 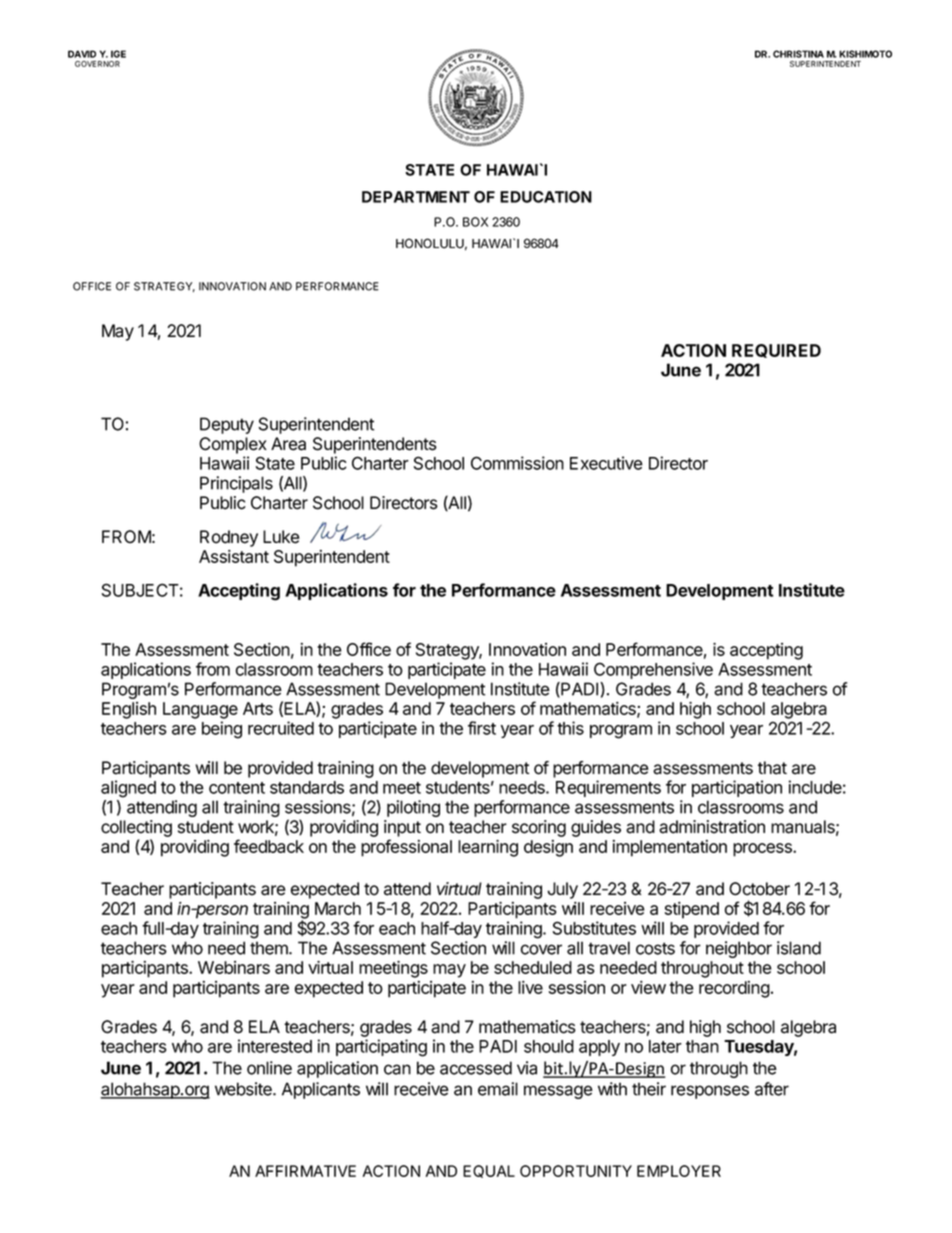 I want to click on CHRISTINA, so click(x=798, y=54).
